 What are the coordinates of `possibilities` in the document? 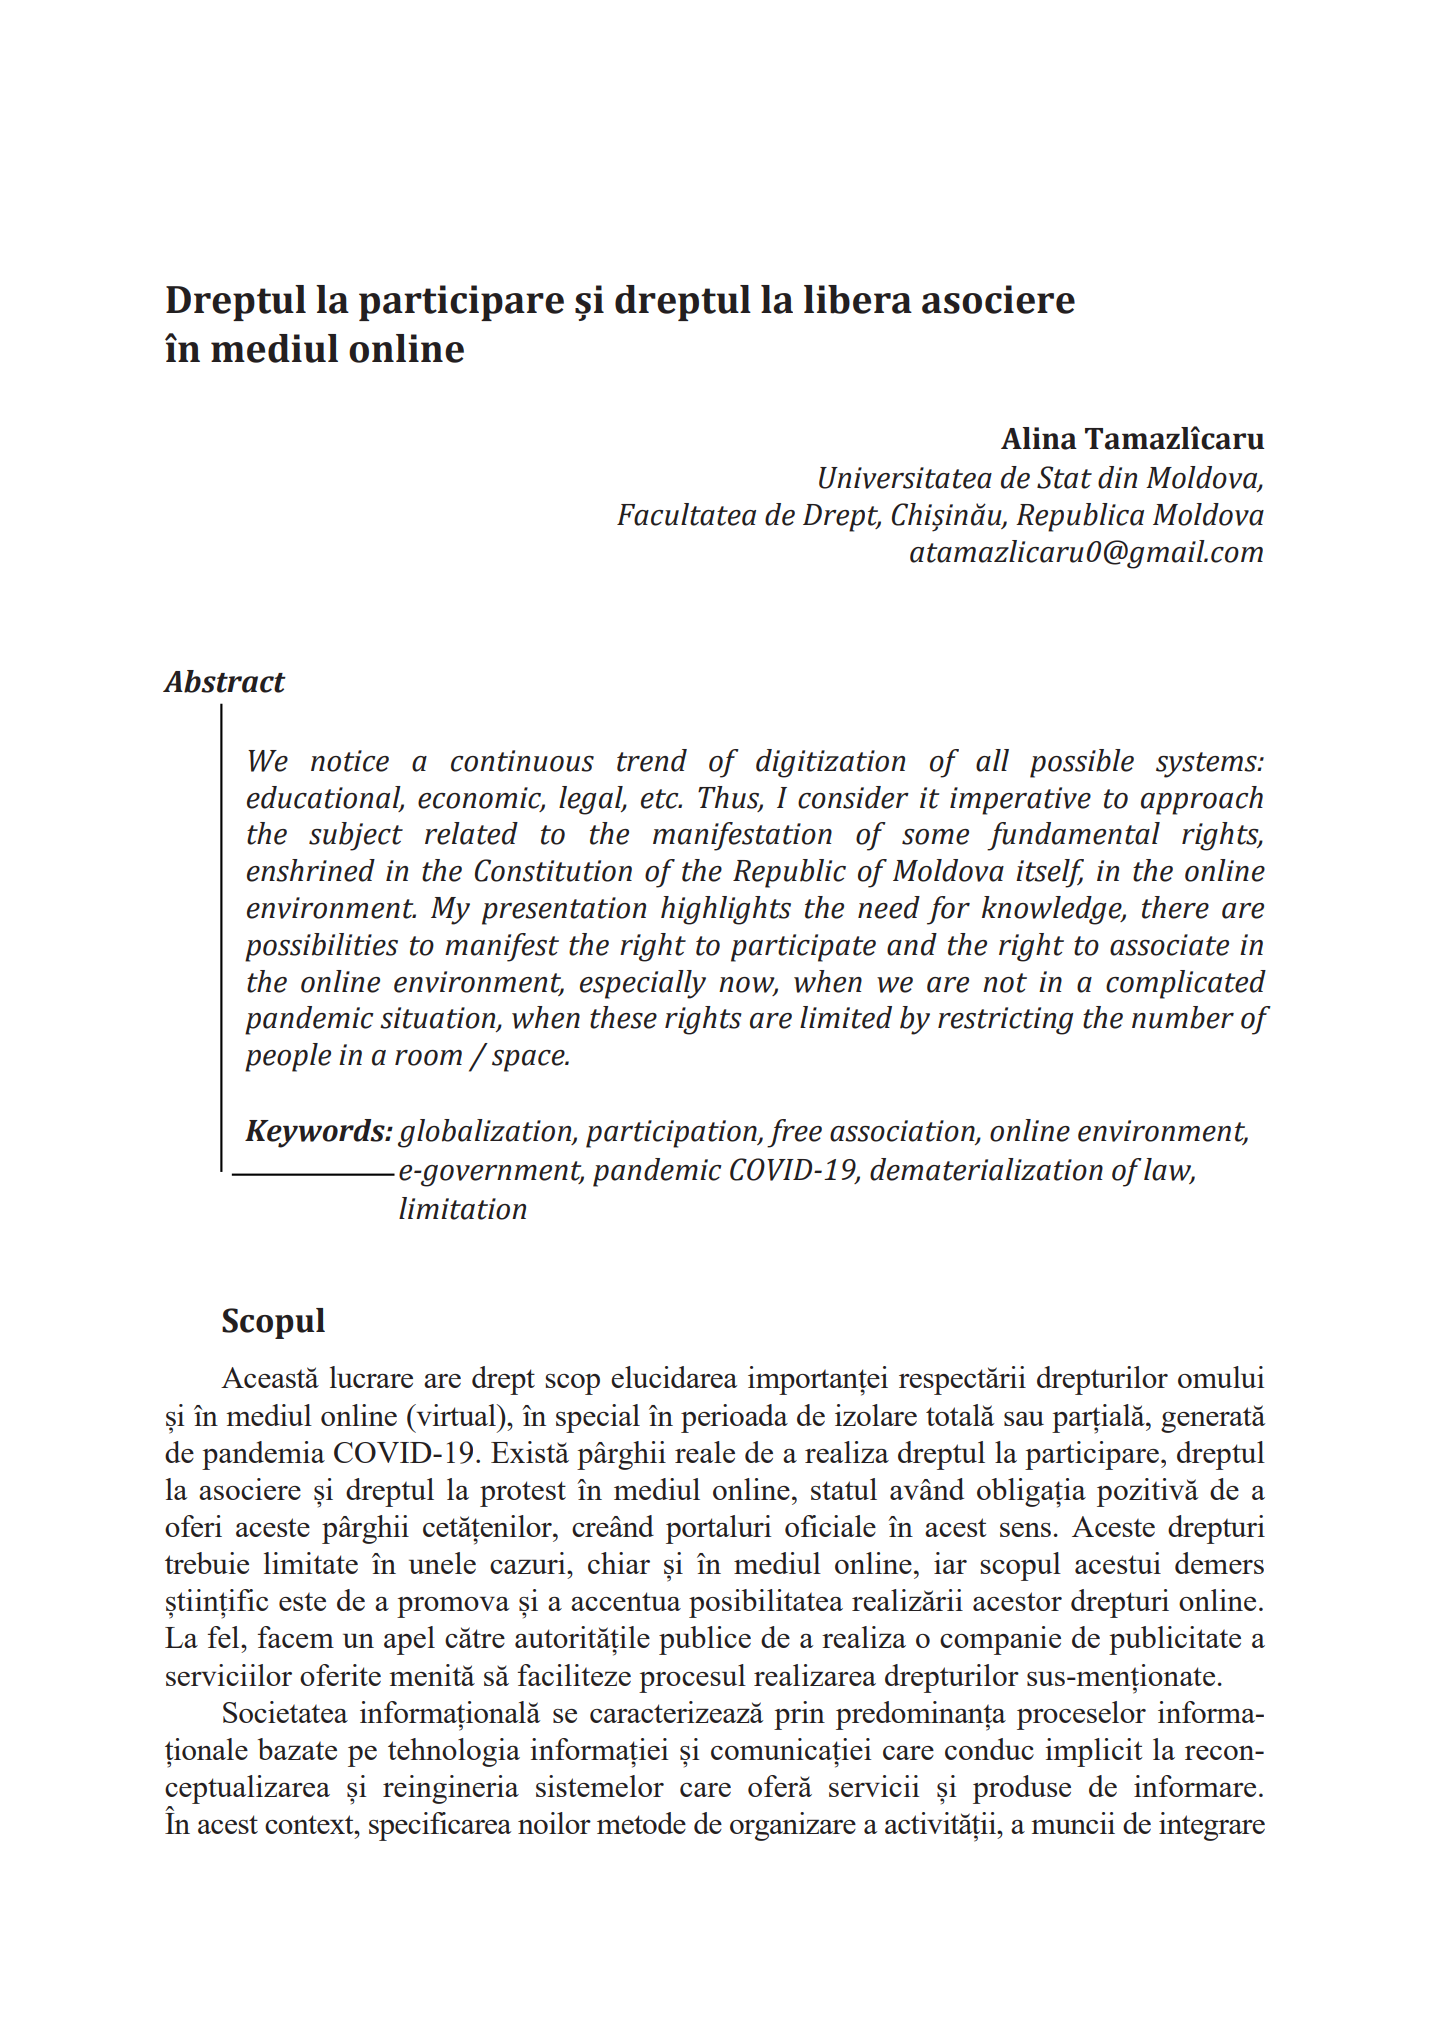 It's located at (321, 947).
